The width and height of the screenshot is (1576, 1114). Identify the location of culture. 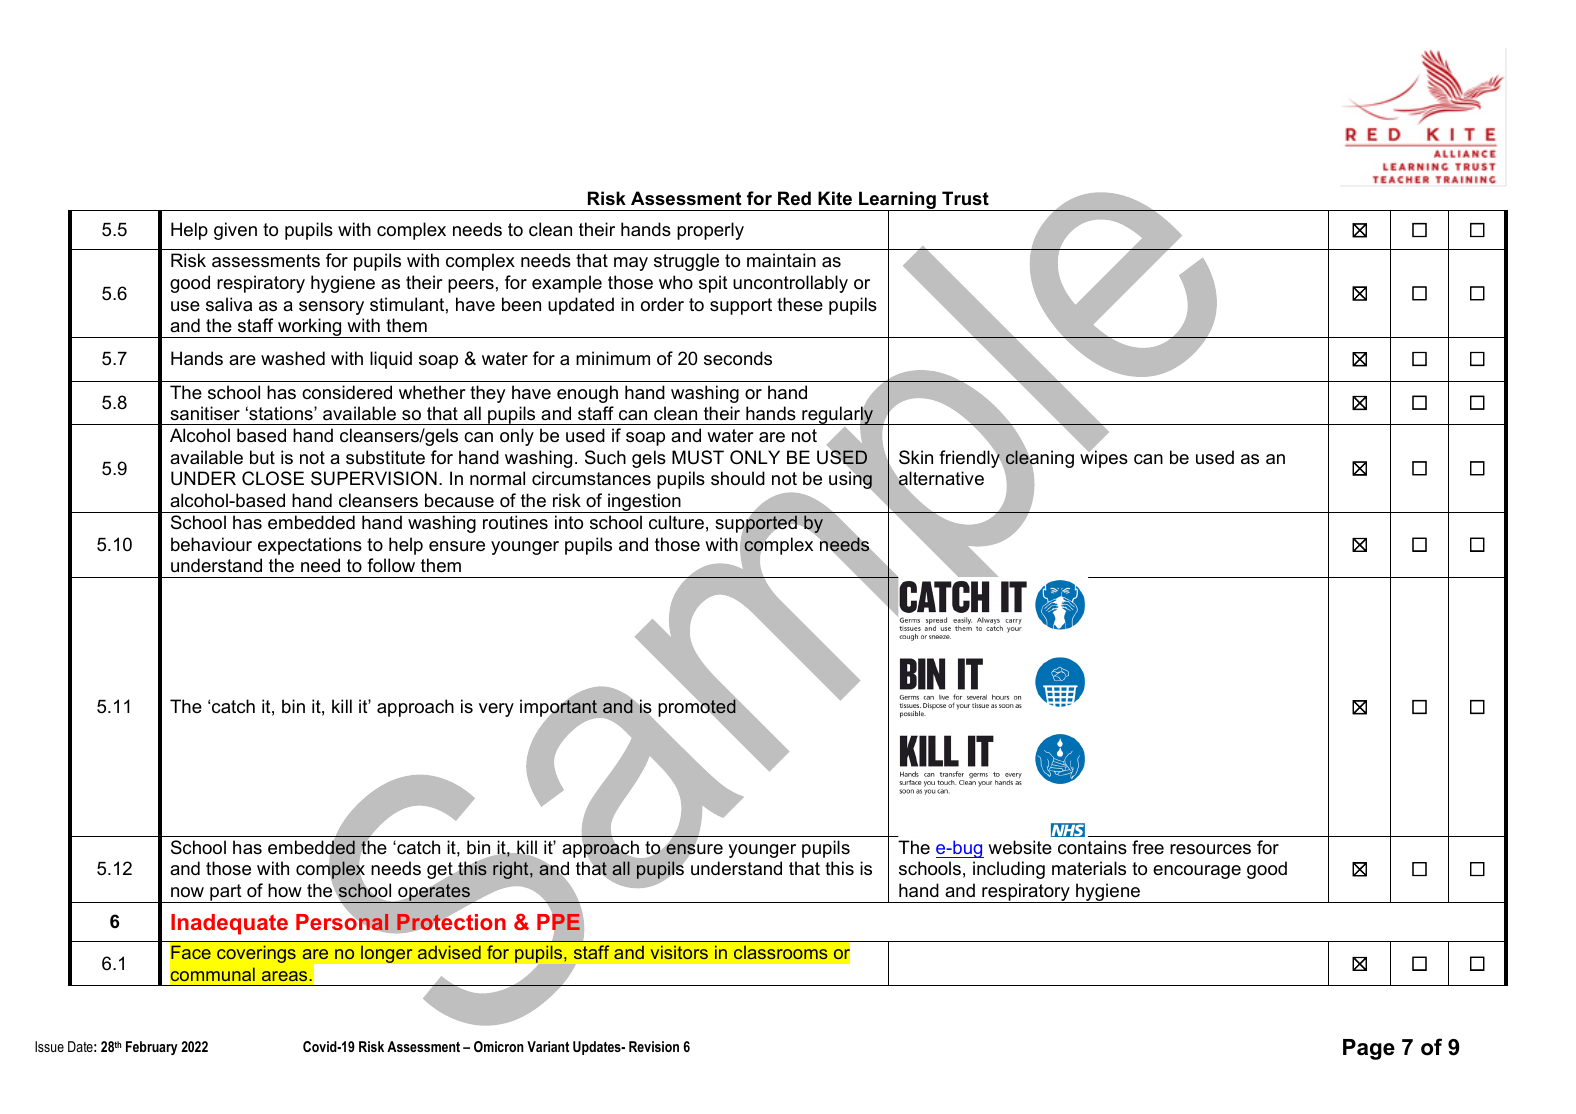
(676, 522).
